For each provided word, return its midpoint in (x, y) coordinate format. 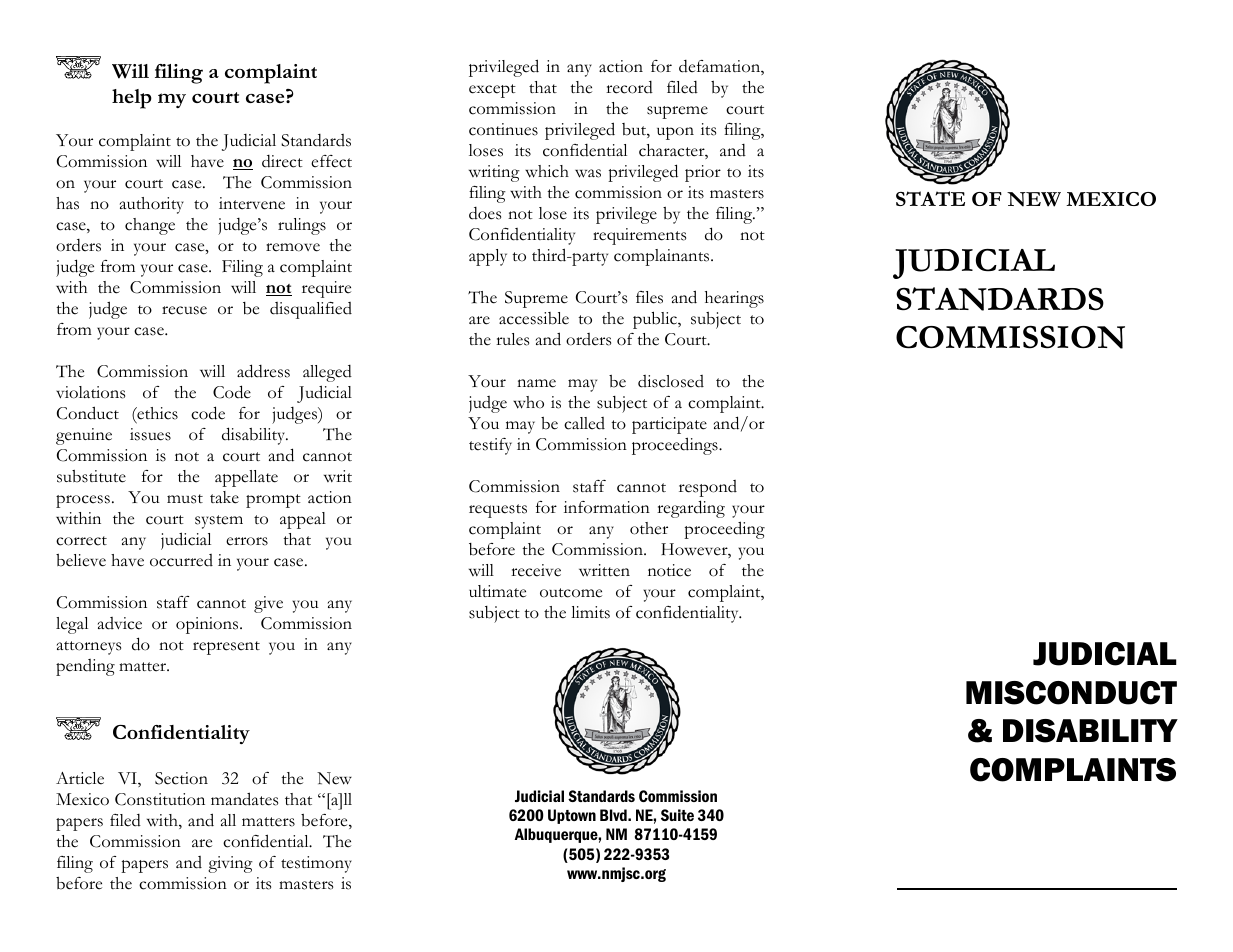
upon (675, 133)
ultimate (497, 591)
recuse (184, 310)
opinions (208, 625)
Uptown (572, 816)
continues (503, 129)
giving (230, 864)
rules (512, 339)
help (132, 99)
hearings (734, 299)
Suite (677, 815)
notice (669, 570)
